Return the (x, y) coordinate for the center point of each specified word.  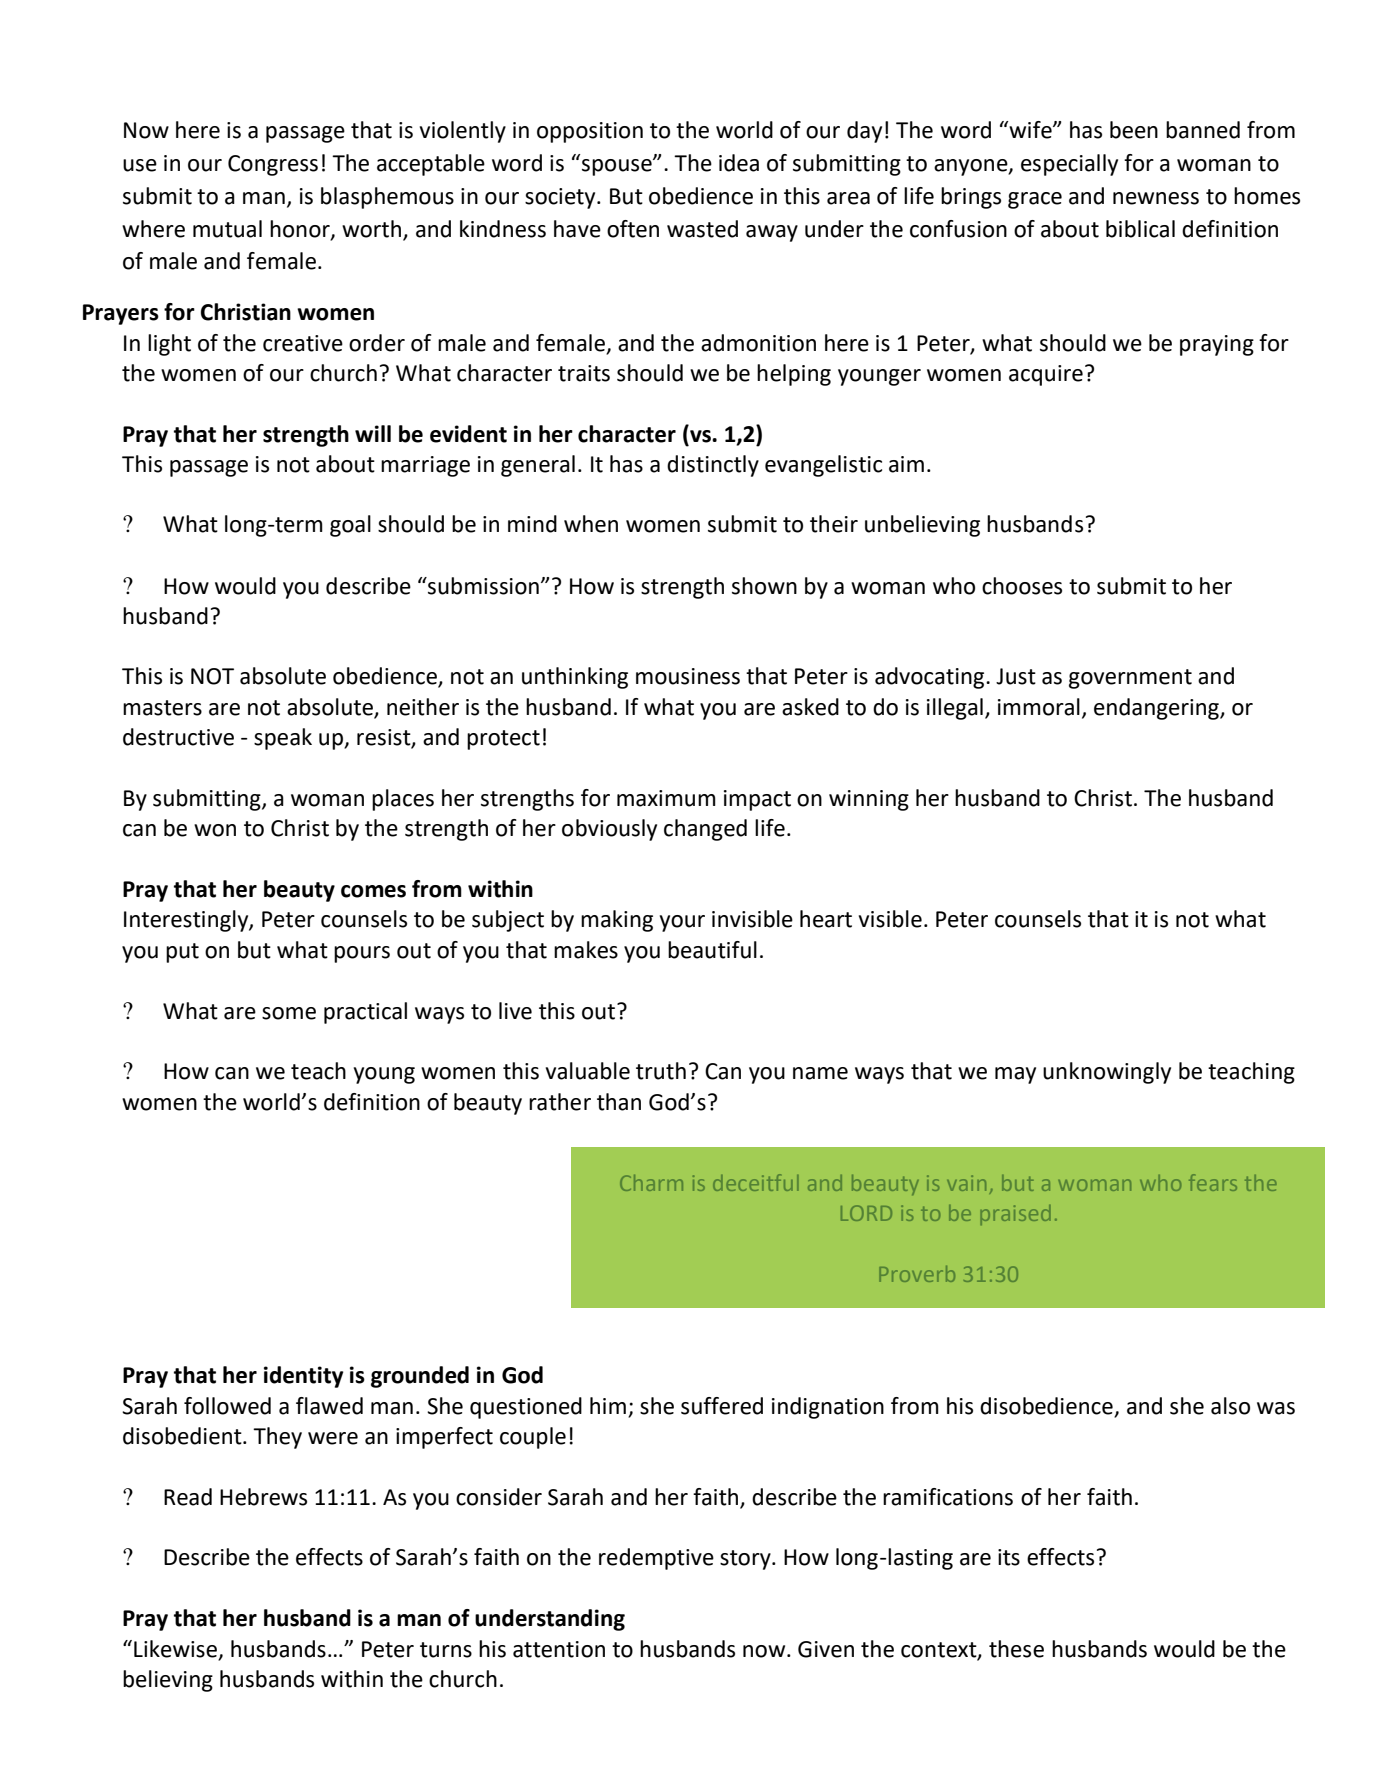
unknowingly (1107, 1073)
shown (764, 586)
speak (283, 739)
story (746, 1560)
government (1130, 679)
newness (1156, 198)
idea (739, 163)
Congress (273, 165)
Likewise (175, 1649)
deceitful (756, 1182)
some (289, 1013)
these (1016, 1649)
